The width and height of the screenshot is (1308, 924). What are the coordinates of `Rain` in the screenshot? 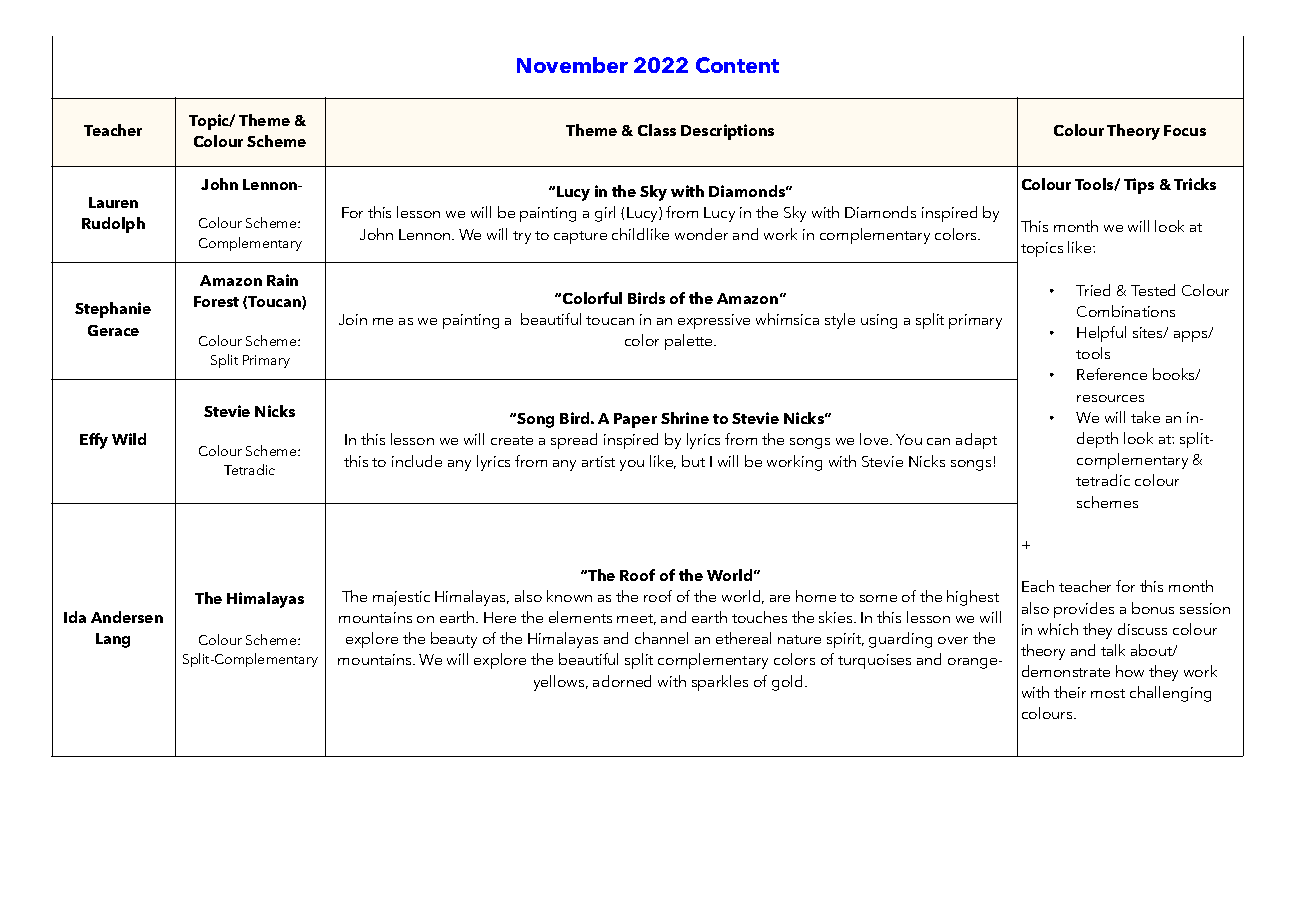 It's located at (282, 280).
